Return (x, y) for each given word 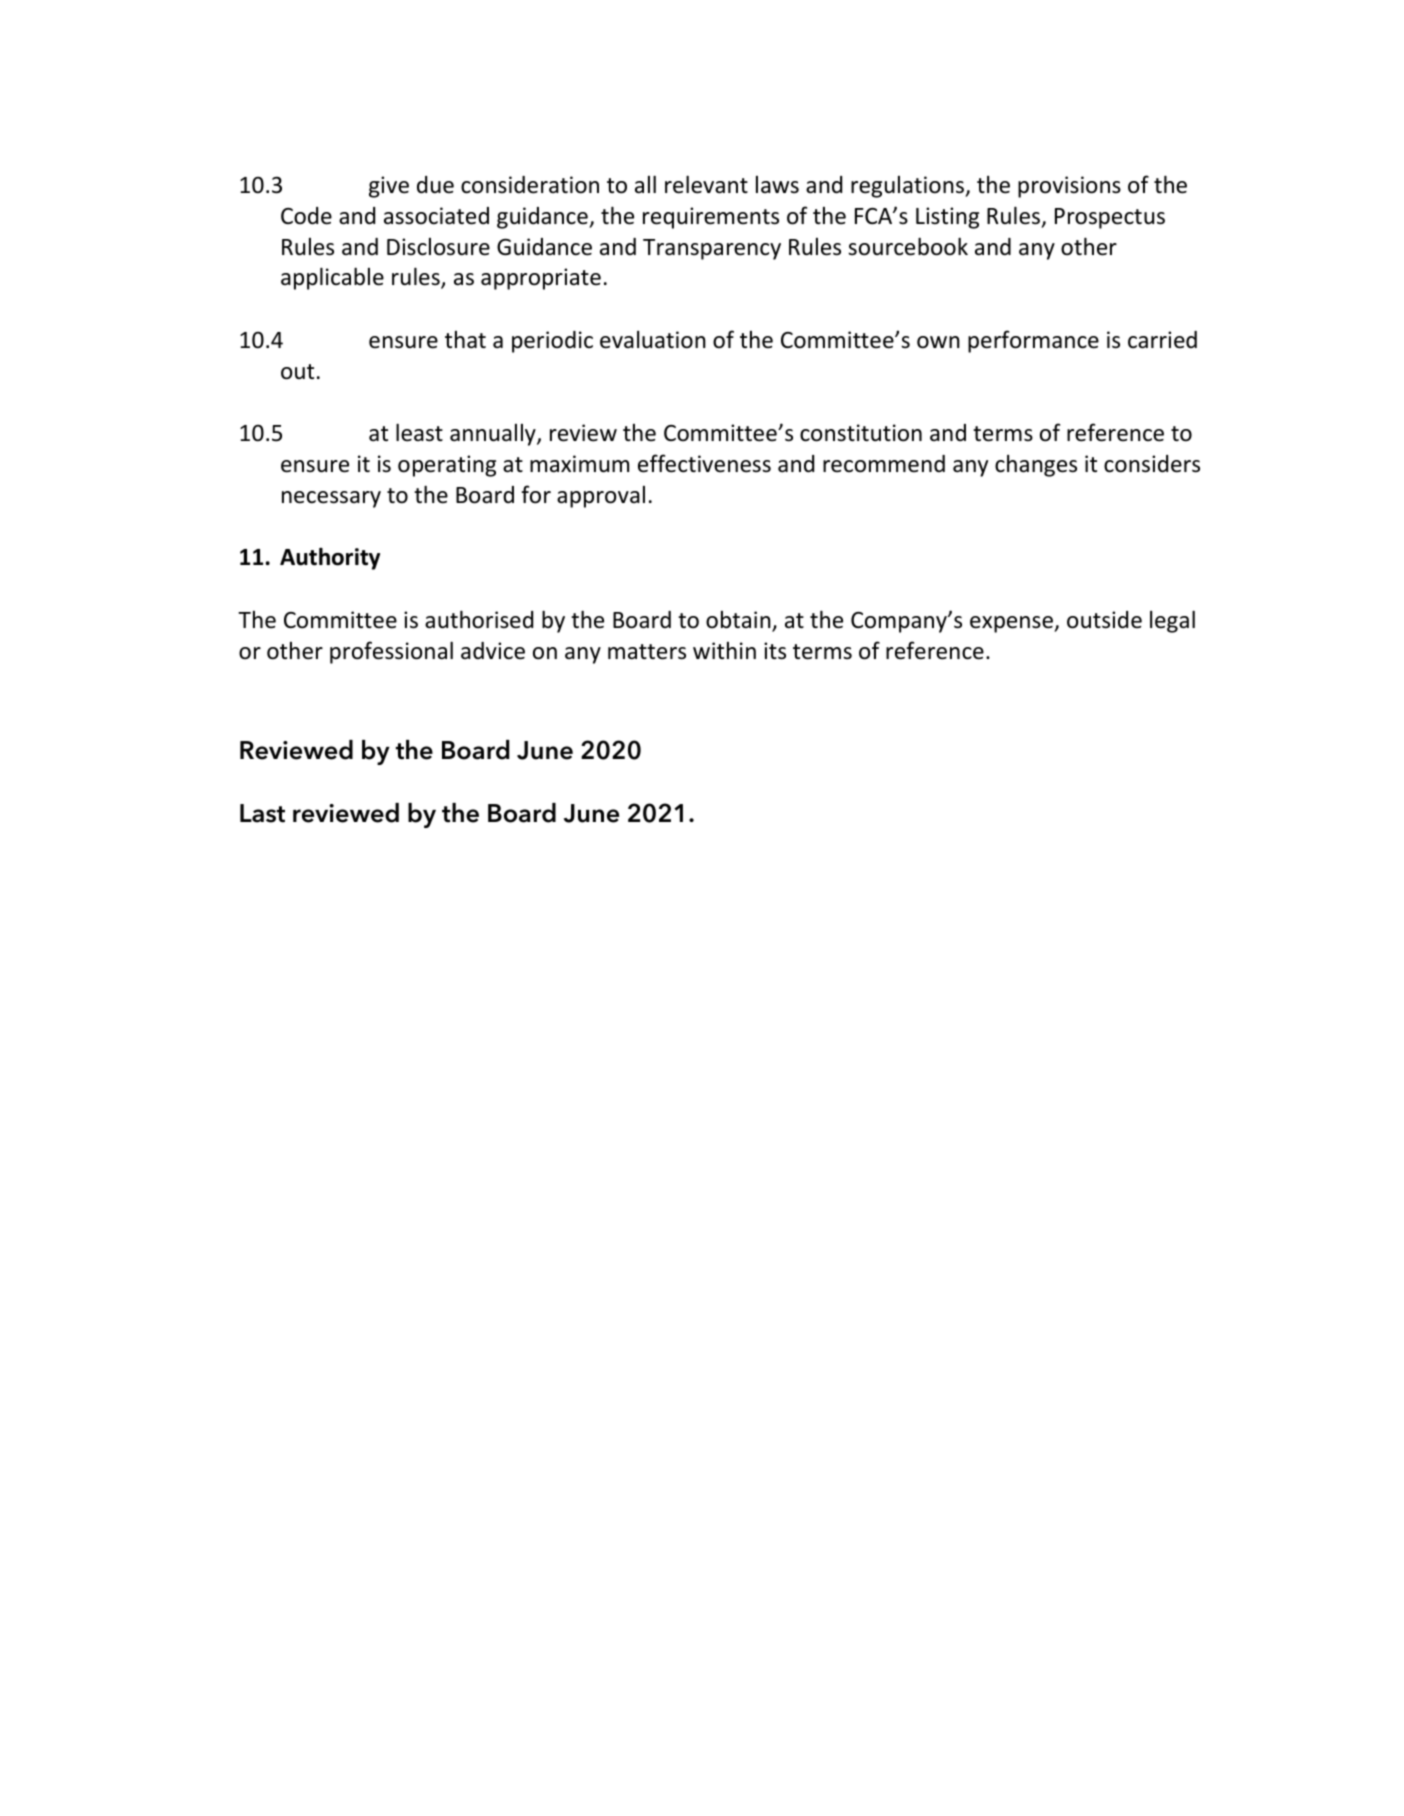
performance (1033, 341)
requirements (711, 218)
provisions (1069, 187)
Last (262, 813)
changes (1036, 466)
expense (1012, 624)
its (775, 651)
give (389, 187)
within (724, 650)
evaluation (653, 340)
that (465, 340)
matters (647, 652)
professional (391, 652)
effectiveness (704, 463)
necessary (331, 499)
